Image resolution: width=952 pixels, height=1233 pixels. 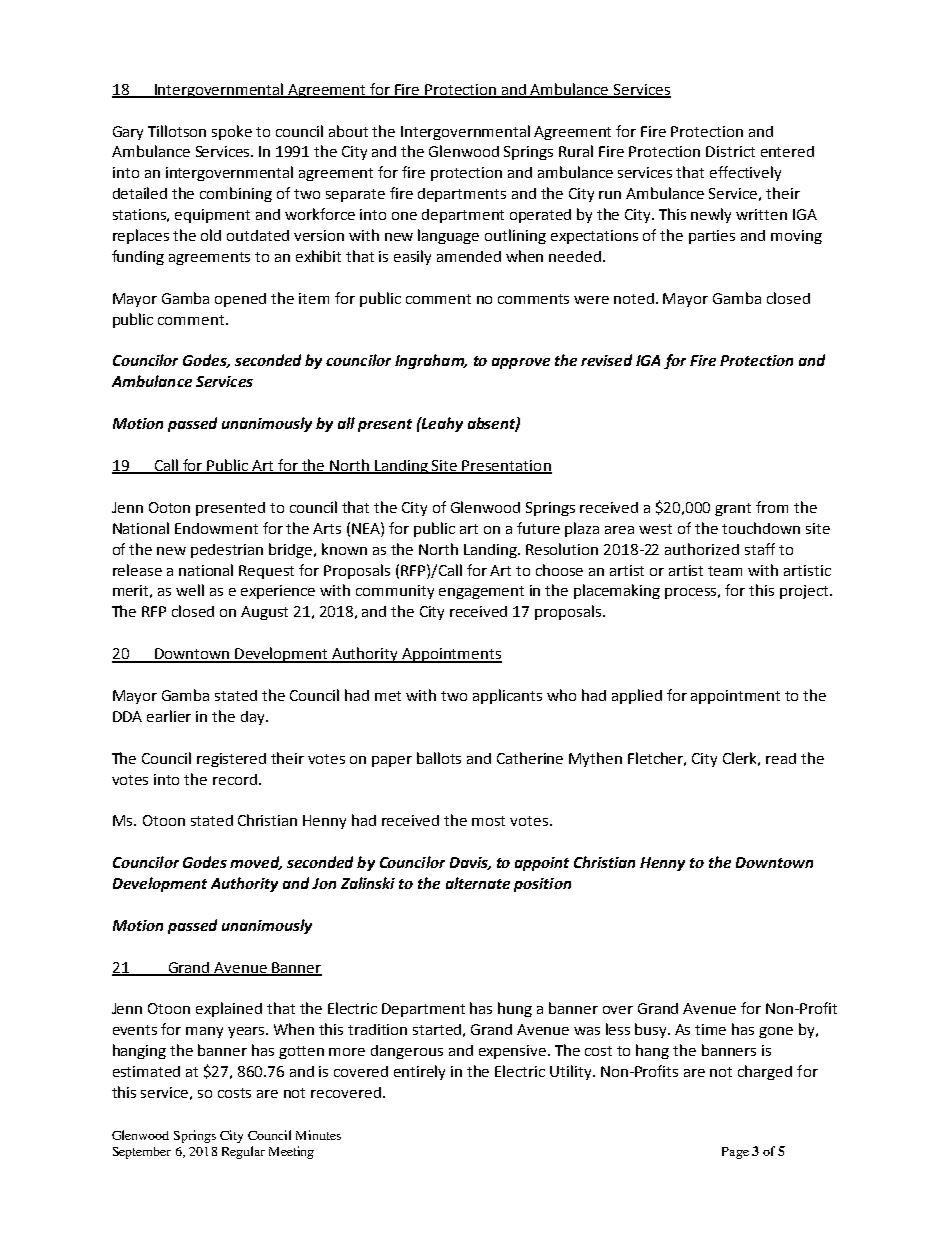 I want to click on Jon, so click(x=324, y=883).
